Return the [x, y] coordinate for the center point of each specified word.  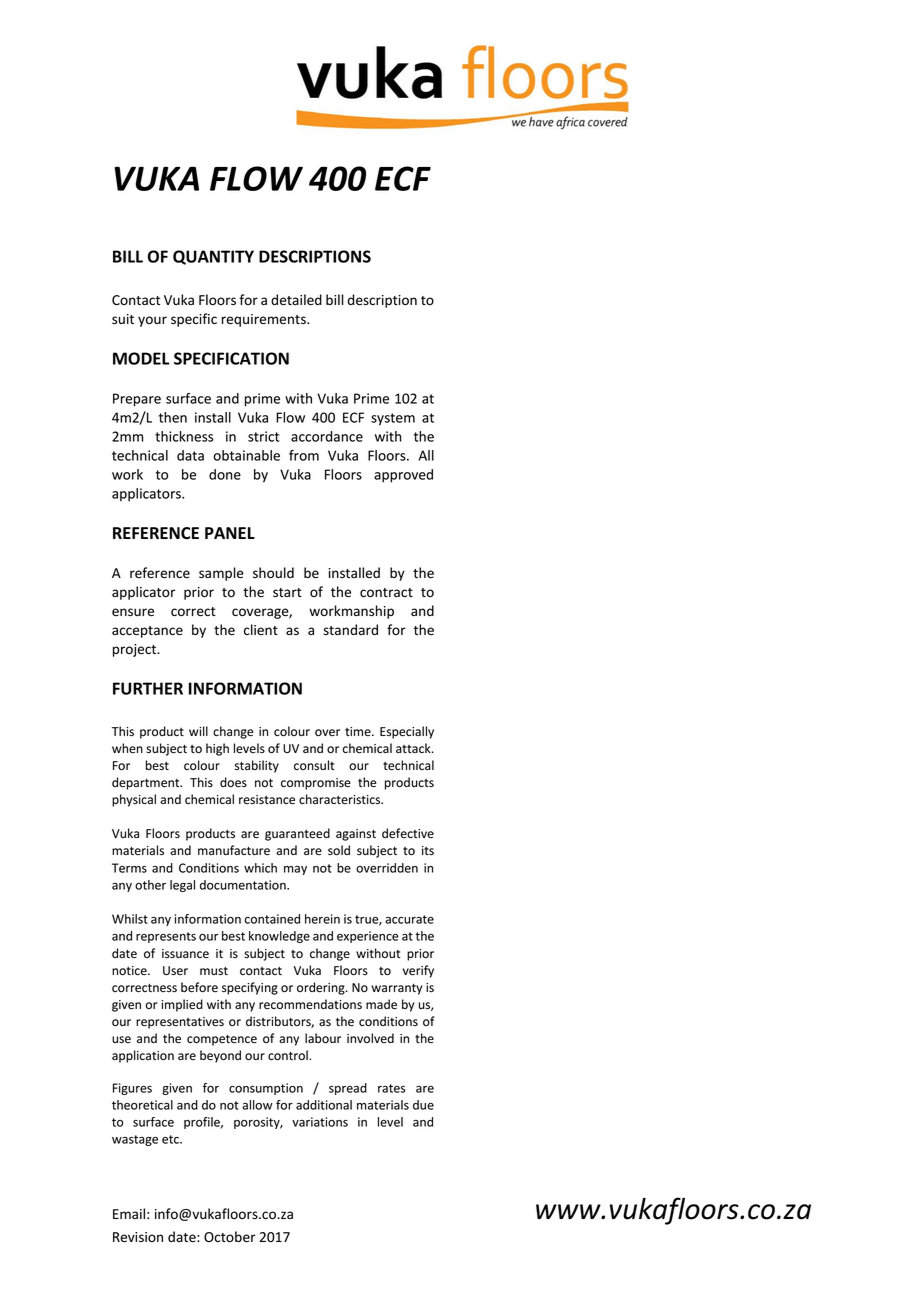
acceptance [147, 632]
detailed [296, 300]
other [150, 885]
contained [272, 919]
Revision [138, 1237]
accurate [409, 919]
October [230, 1237]
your [152, 321]
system [393, 419]
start [287, 593]
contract [386, 592]
